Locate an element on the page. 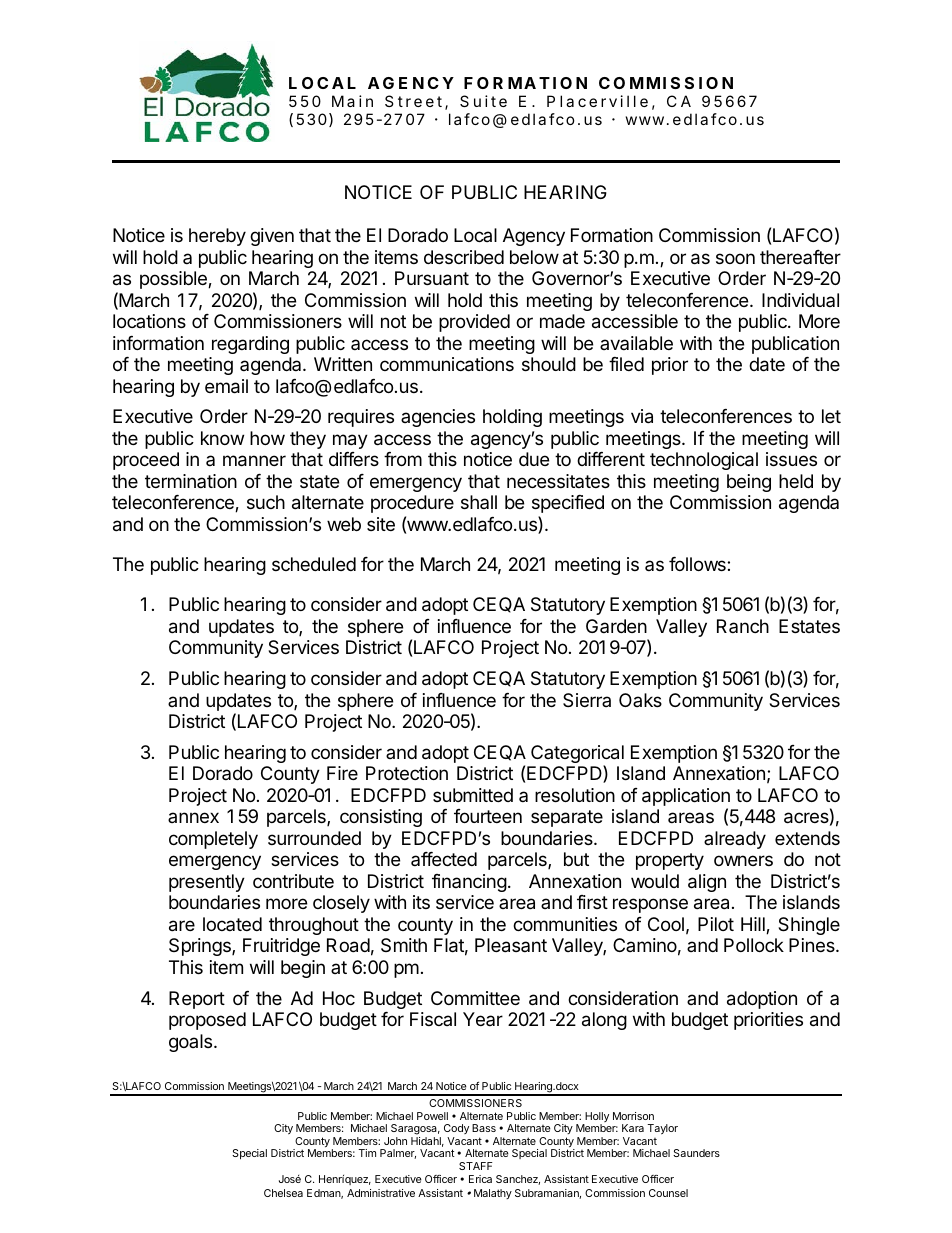  already is located at coordinates (735, 840).
